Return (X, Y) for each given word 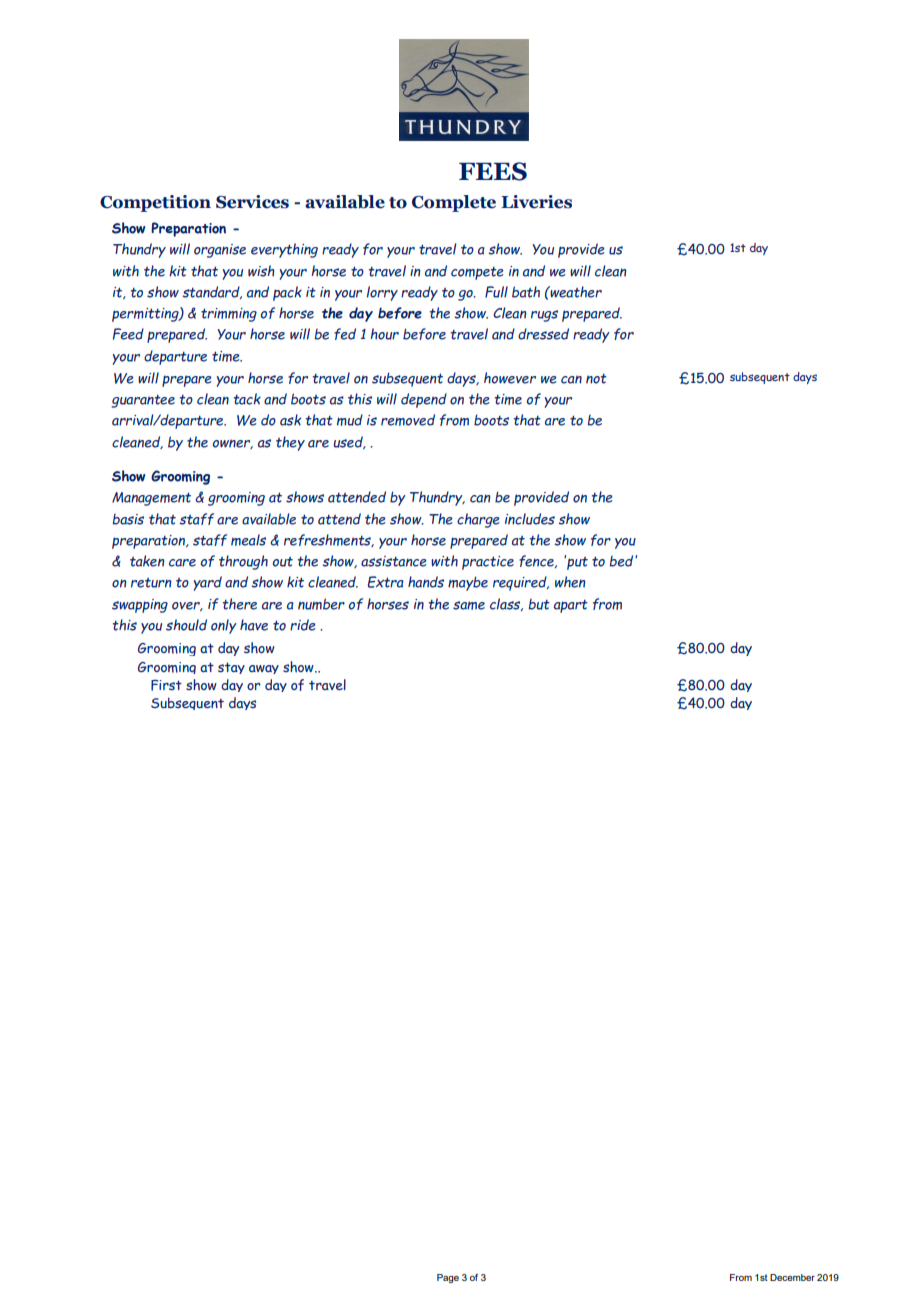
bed (622, 561)
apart (571, 606)
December (792, 1277)
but (539, 604)
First (166, 685)
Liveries (536, 202)
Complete (454, 203)
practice (488, 563)
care (182, 563)
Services (252, 202)
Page (448, 1278)
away (264, 669)
